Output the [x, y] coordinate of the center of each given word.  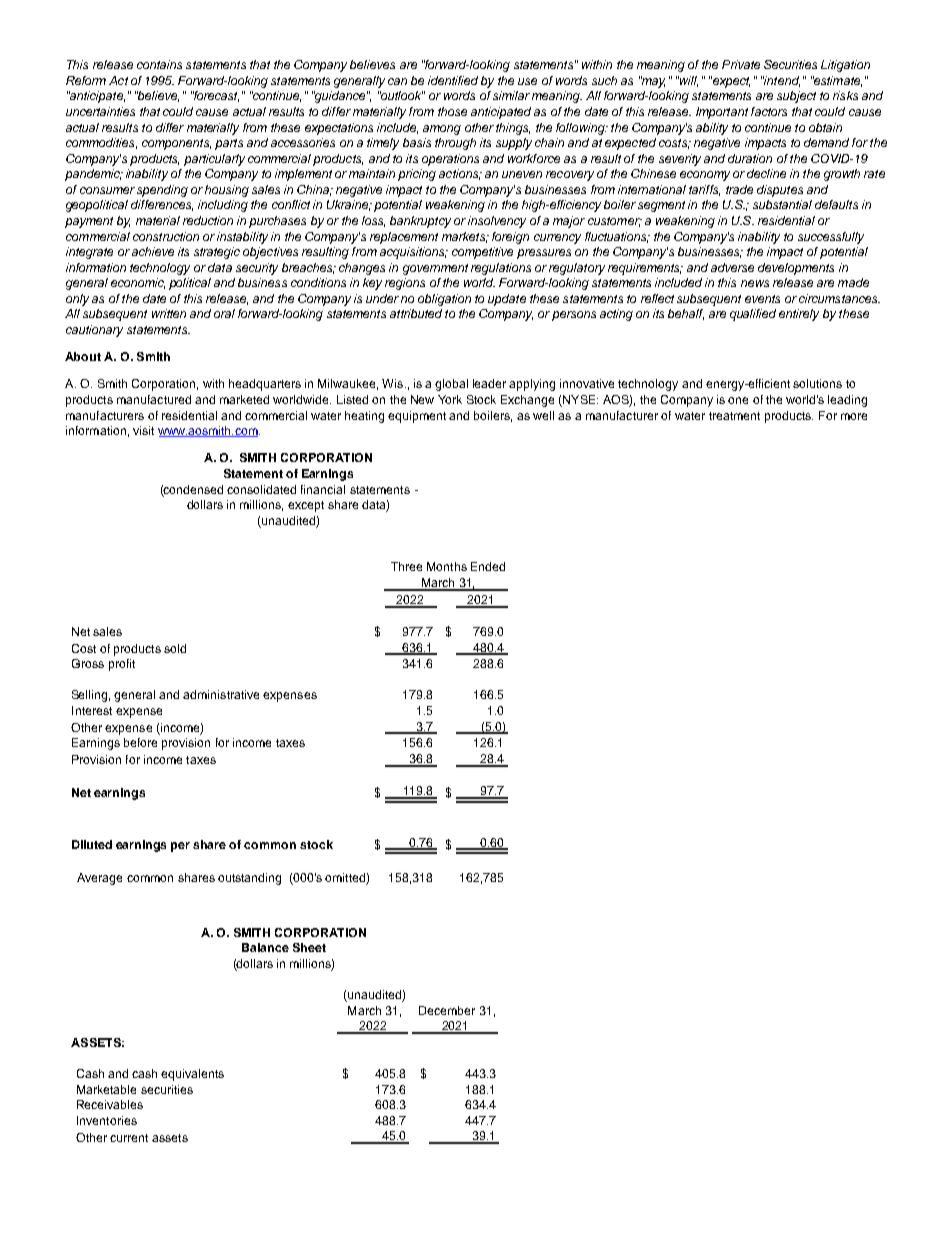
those [452, 111]
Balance [265, 947]
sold [175, 648]
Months [447, 566]
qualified [753, 315]
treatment [734, 416]
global [451, 385]
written [169, 313]
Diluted [92, 844]
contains [159, 64]
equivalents [192, 1075]
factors [769, 111]
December [447, 1010]
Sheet [309, 947]
